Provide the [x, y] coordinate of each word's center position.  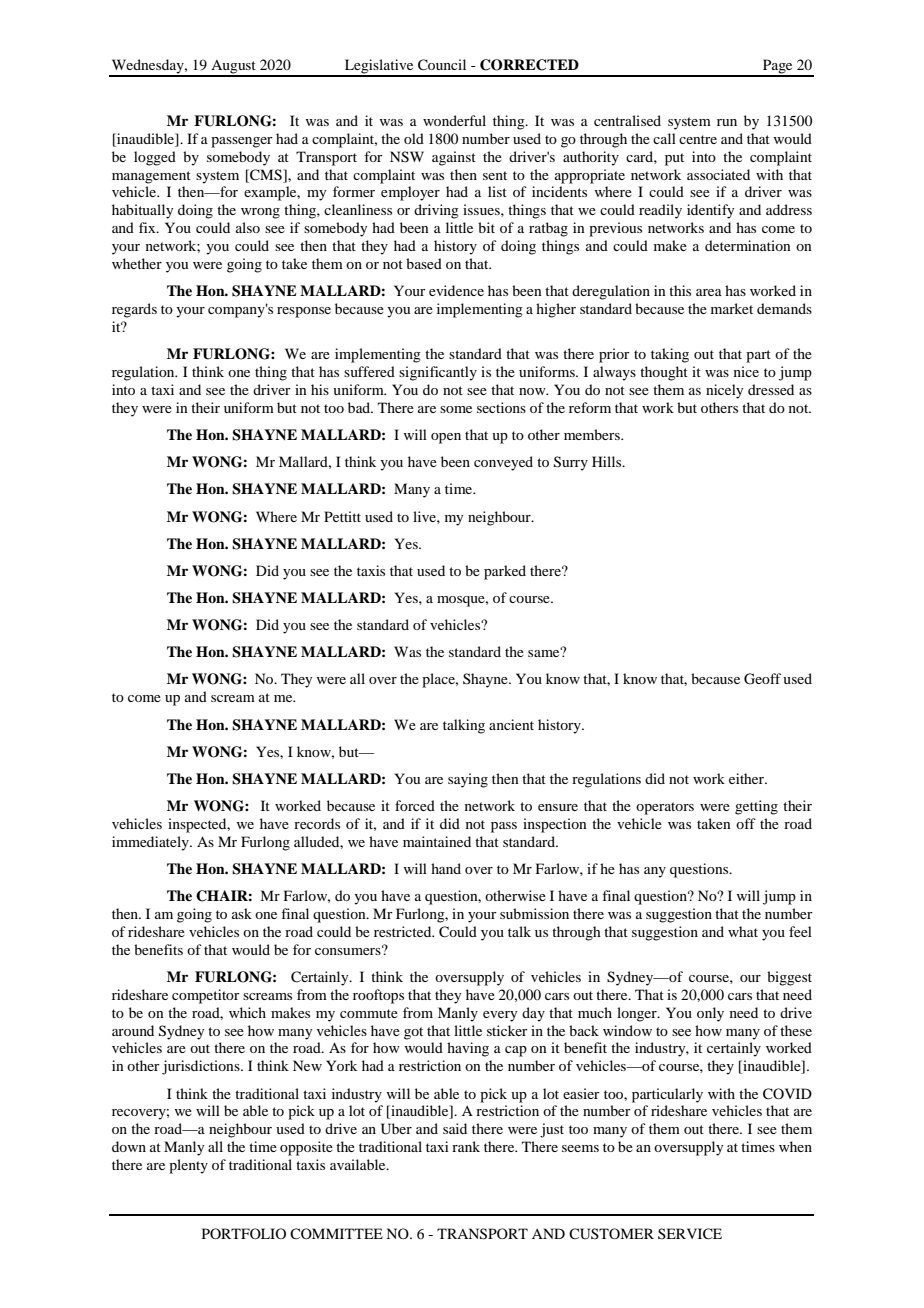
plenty [188, 1166]
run [727, 122]
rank [466, 1146]
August [233, 68]
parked [505, 572]
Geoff [762, 679]
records [317, 823]
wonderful [454, 120]
